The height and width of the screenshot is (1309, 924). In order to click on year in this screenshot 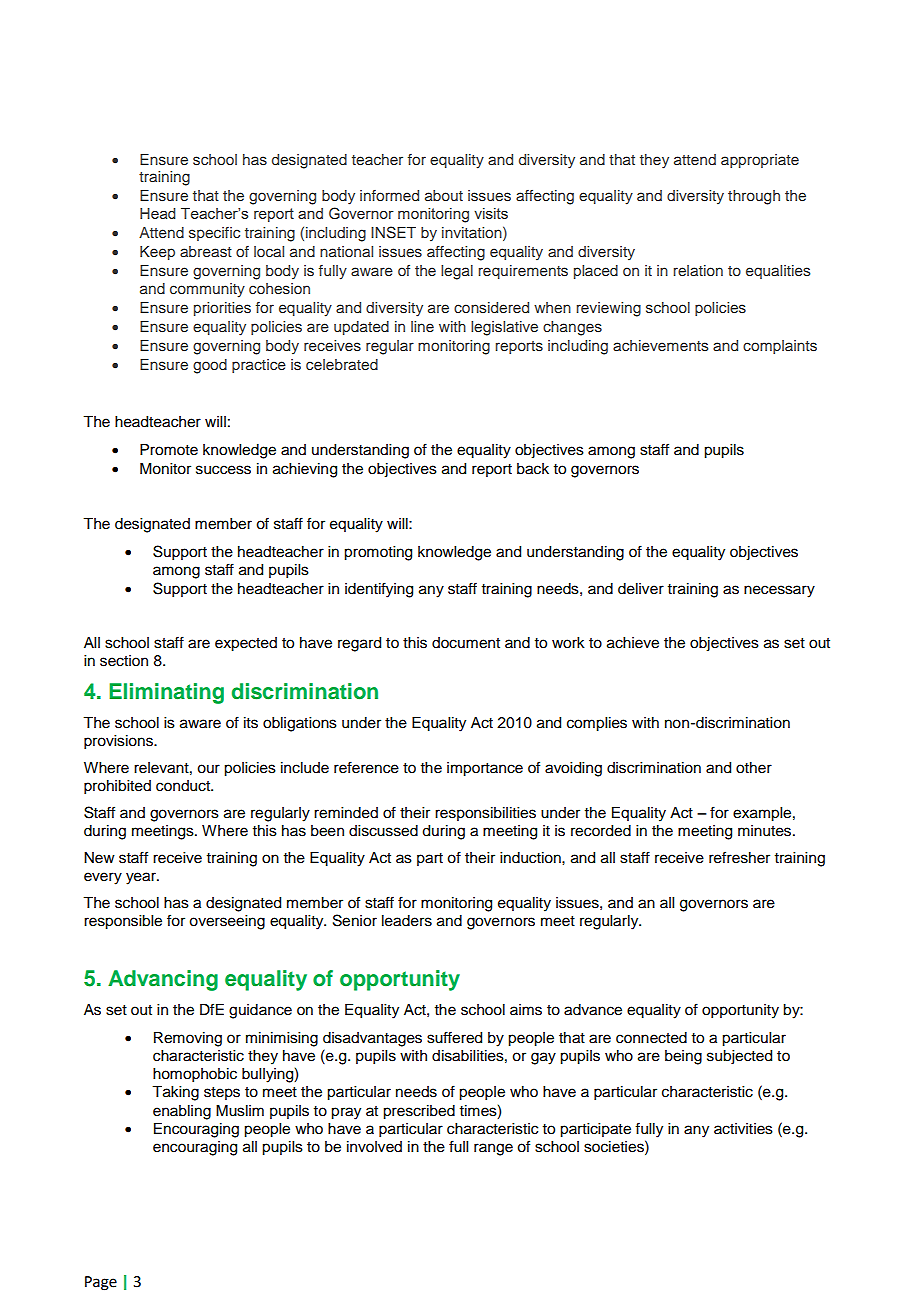, I will do `click(142, 878)`.
